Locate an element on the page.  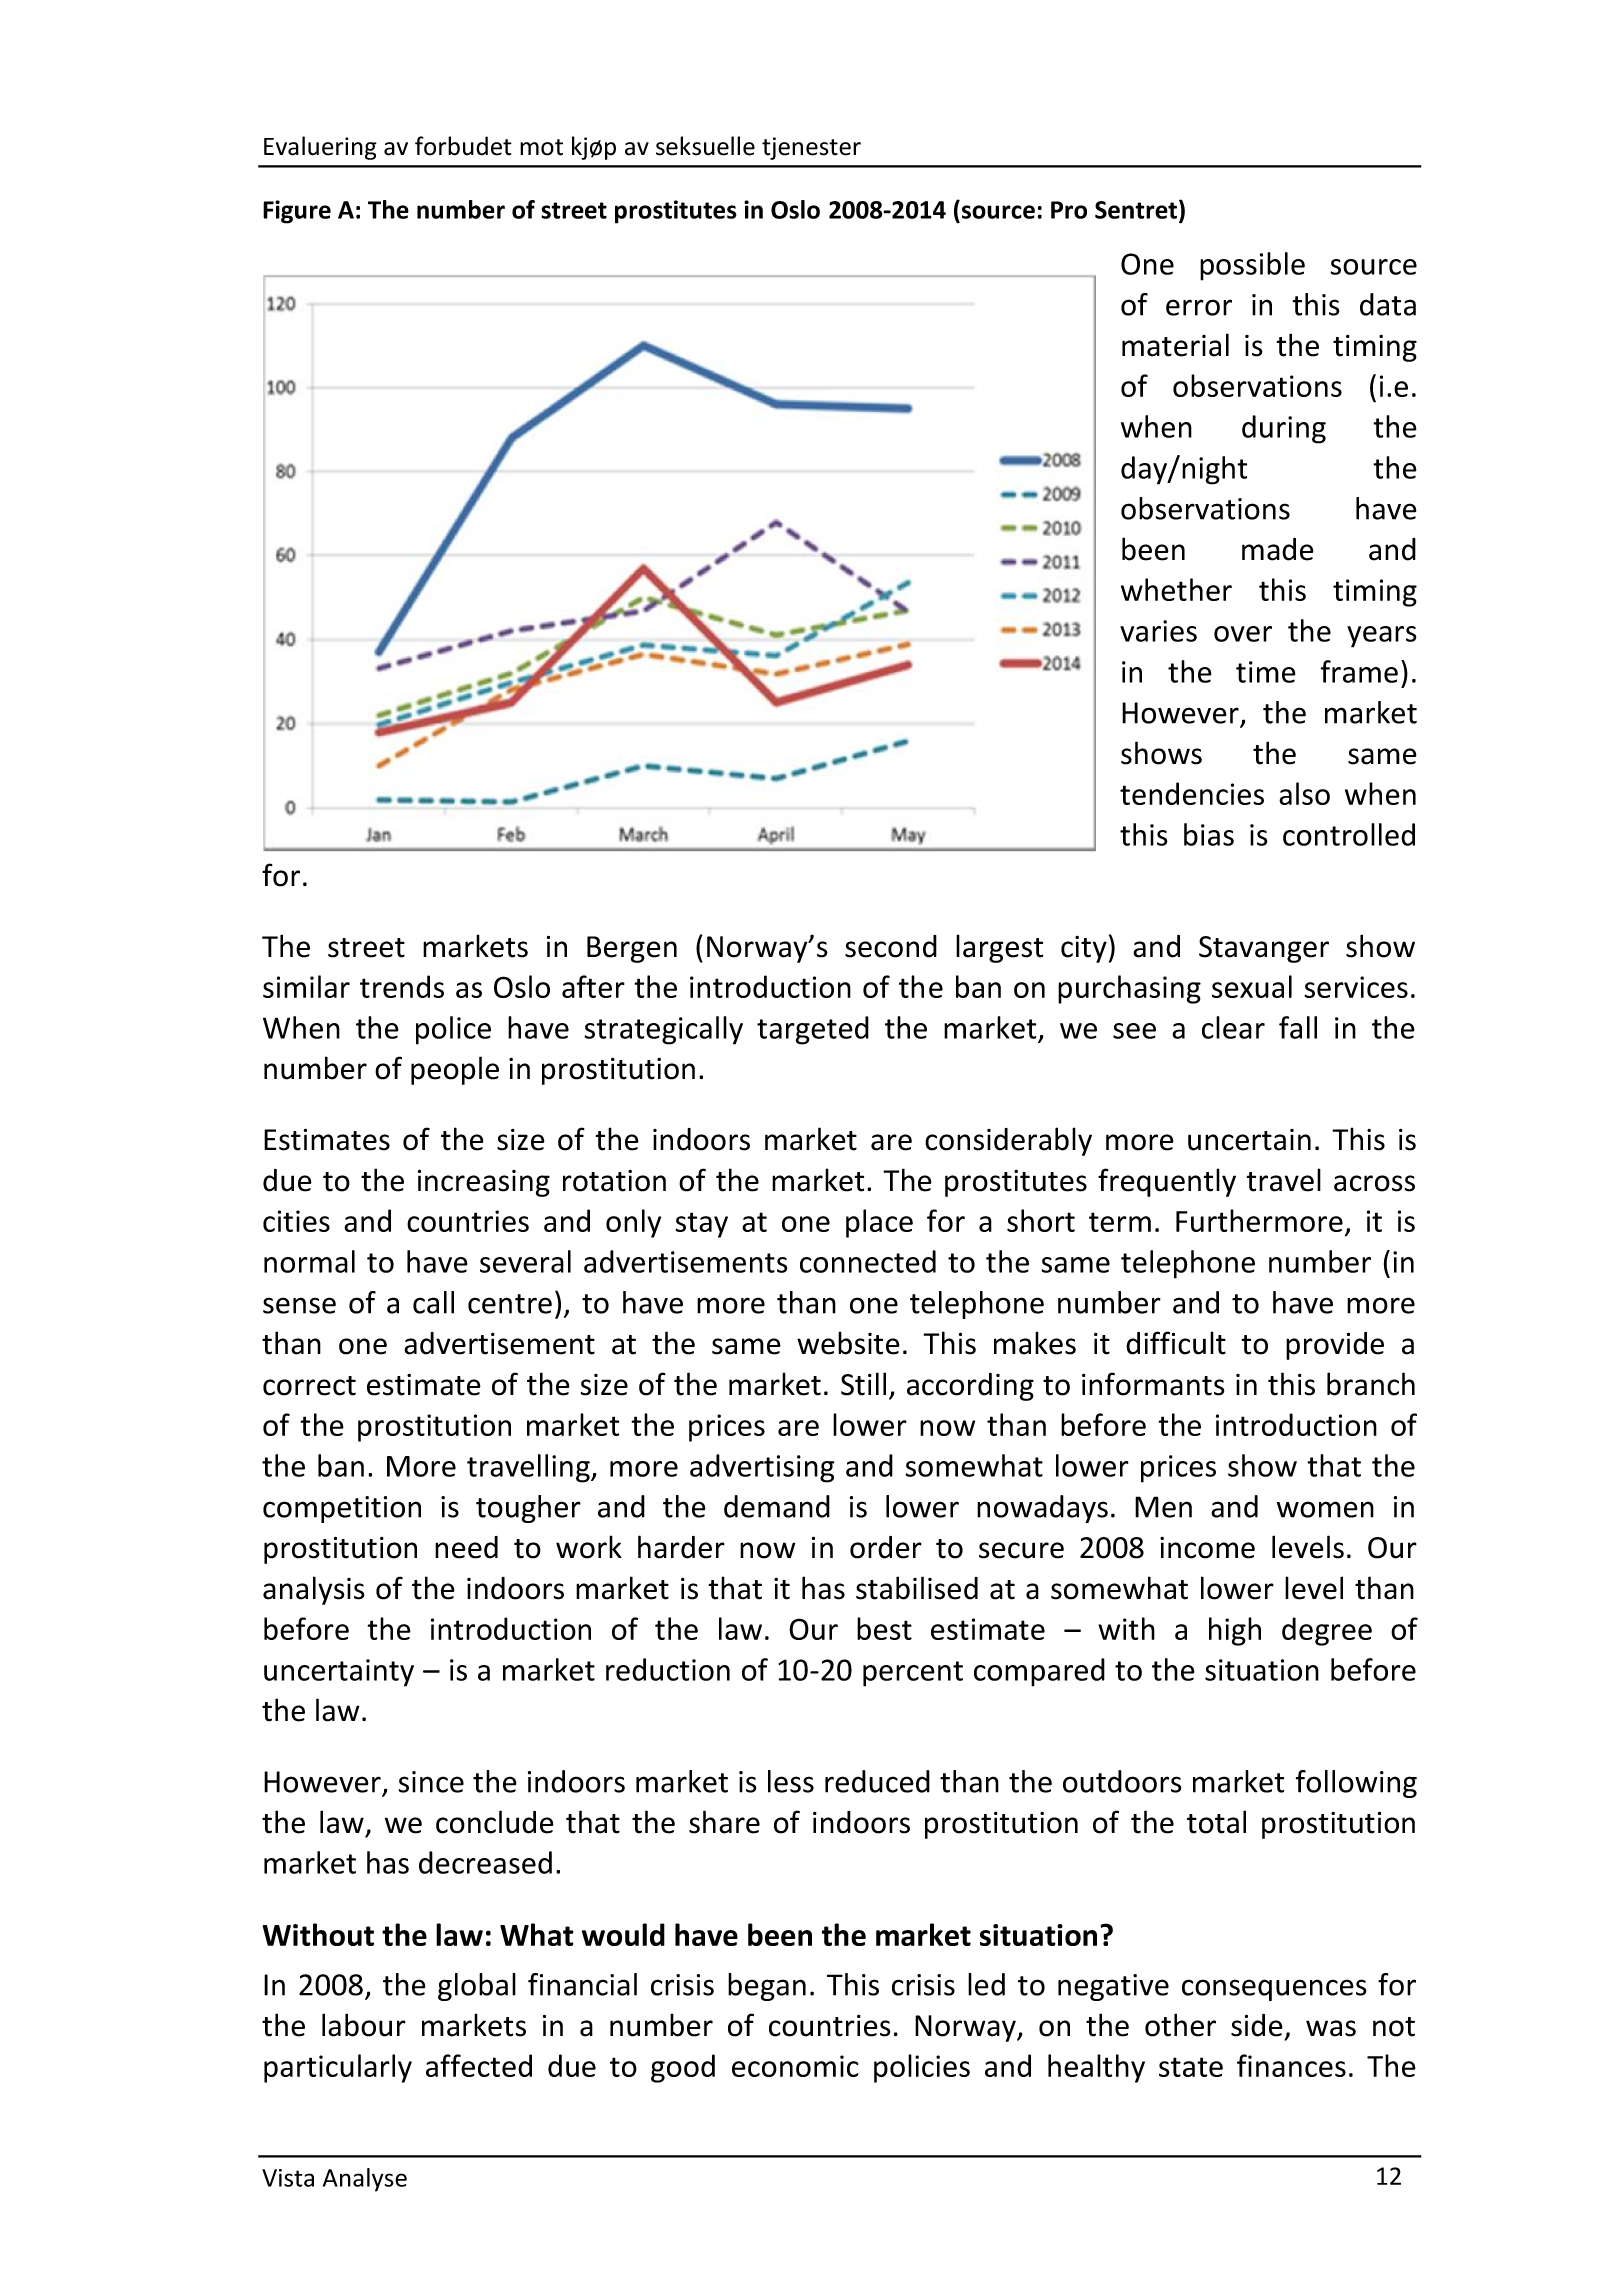
women is located at coordinates (1325, 1509).
